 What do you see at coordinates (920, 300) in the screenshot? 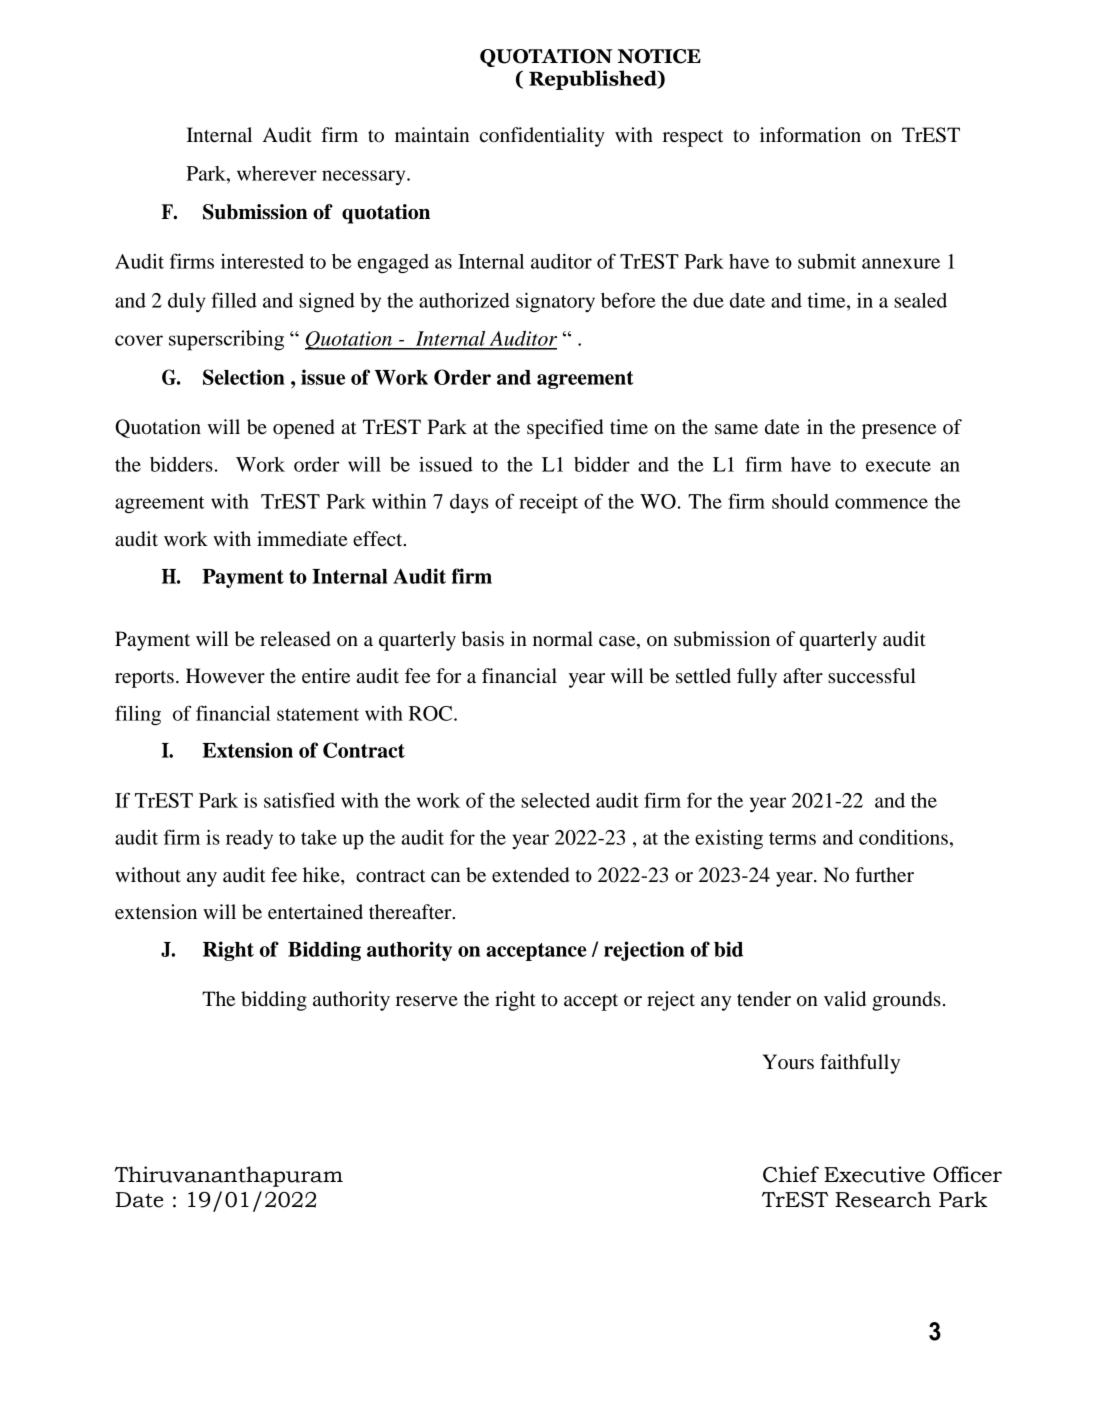
I see `sealed` at bounding box center [920, 300].
